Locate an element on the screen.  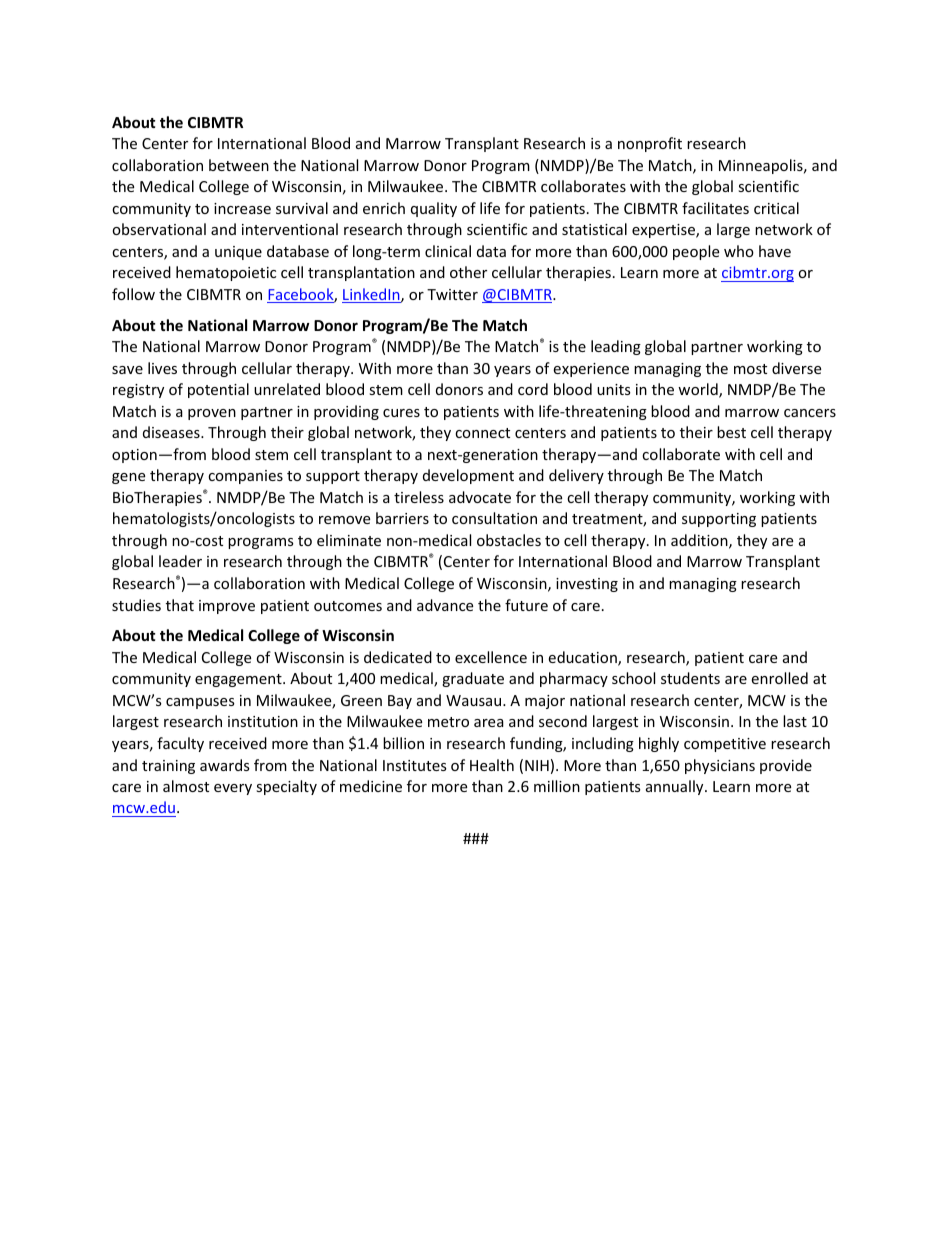
world is located at coordinates (699, 390).
